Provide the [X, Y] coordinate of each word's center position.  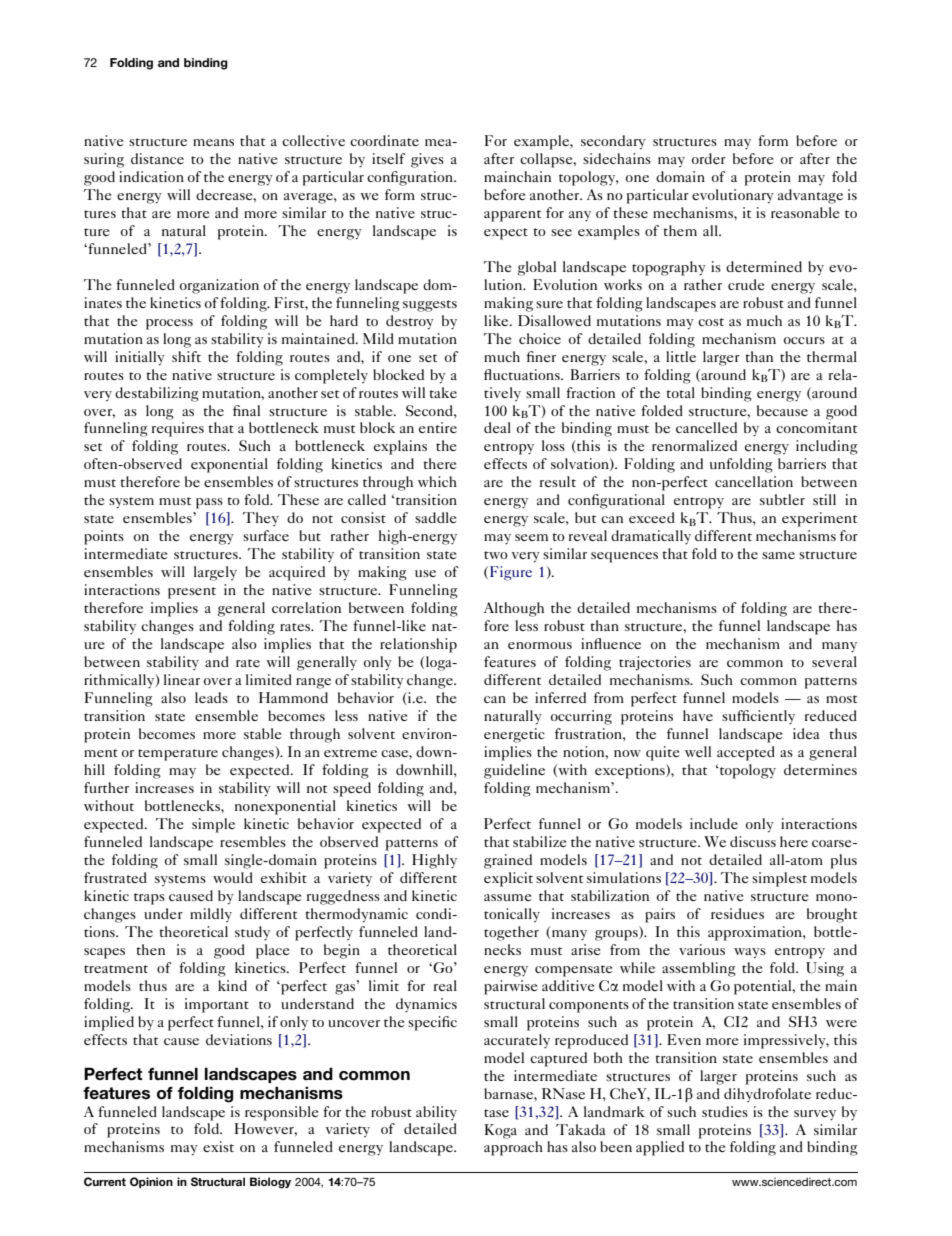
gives [427, 160]
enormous [540, 645]
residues [737, 913]
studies [725, 1111]
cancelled [706, 427]
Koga [501, 1131]
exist [218, 1146]
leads [211, 697]
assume [507, 897]
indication [151, 176]
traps [149, 899]
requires [178, 429]
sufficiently [758, 717]
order [709, 158]
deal [497, 427]
